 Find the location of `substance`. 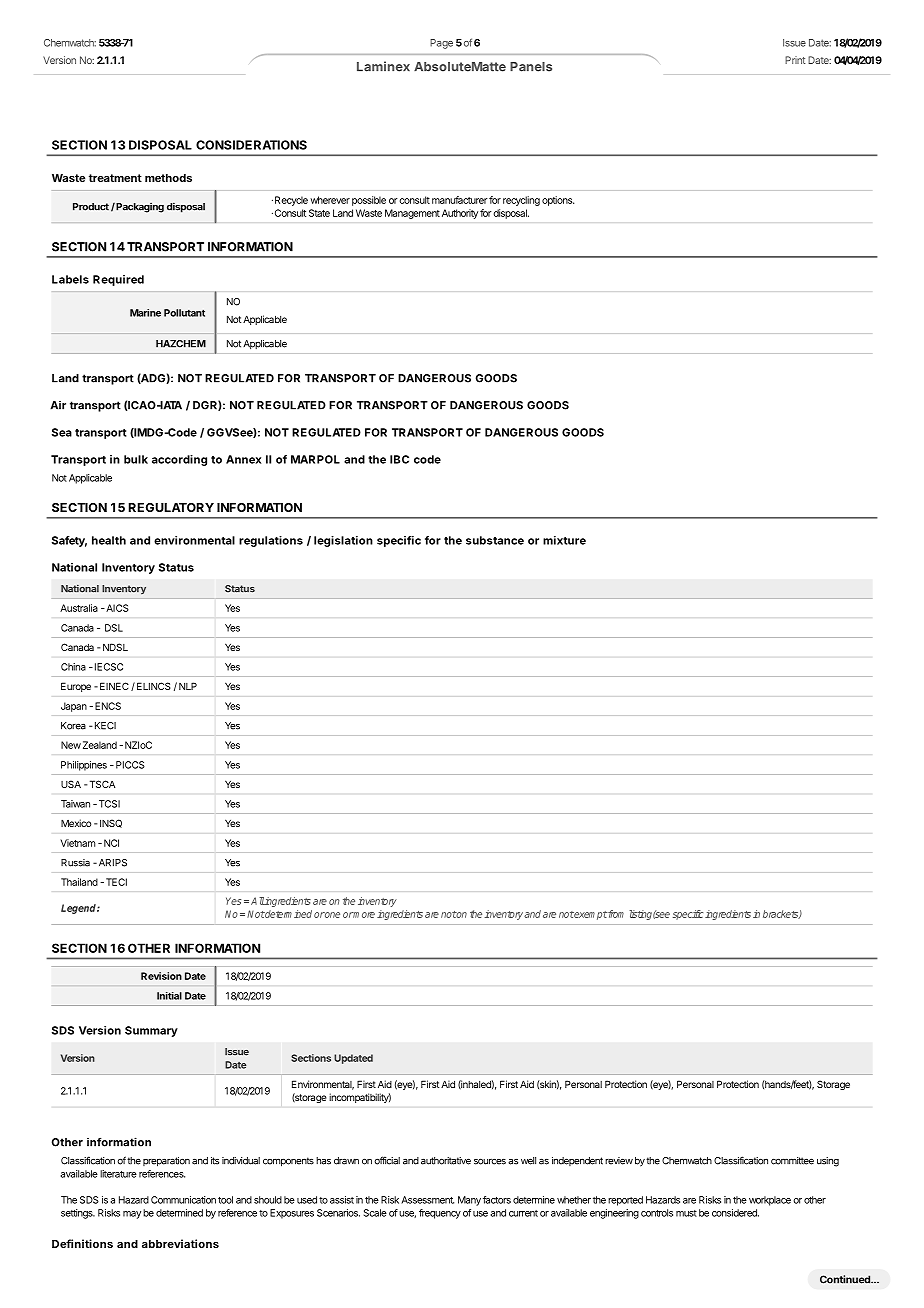

substance is located at coordinates (495, 540).
